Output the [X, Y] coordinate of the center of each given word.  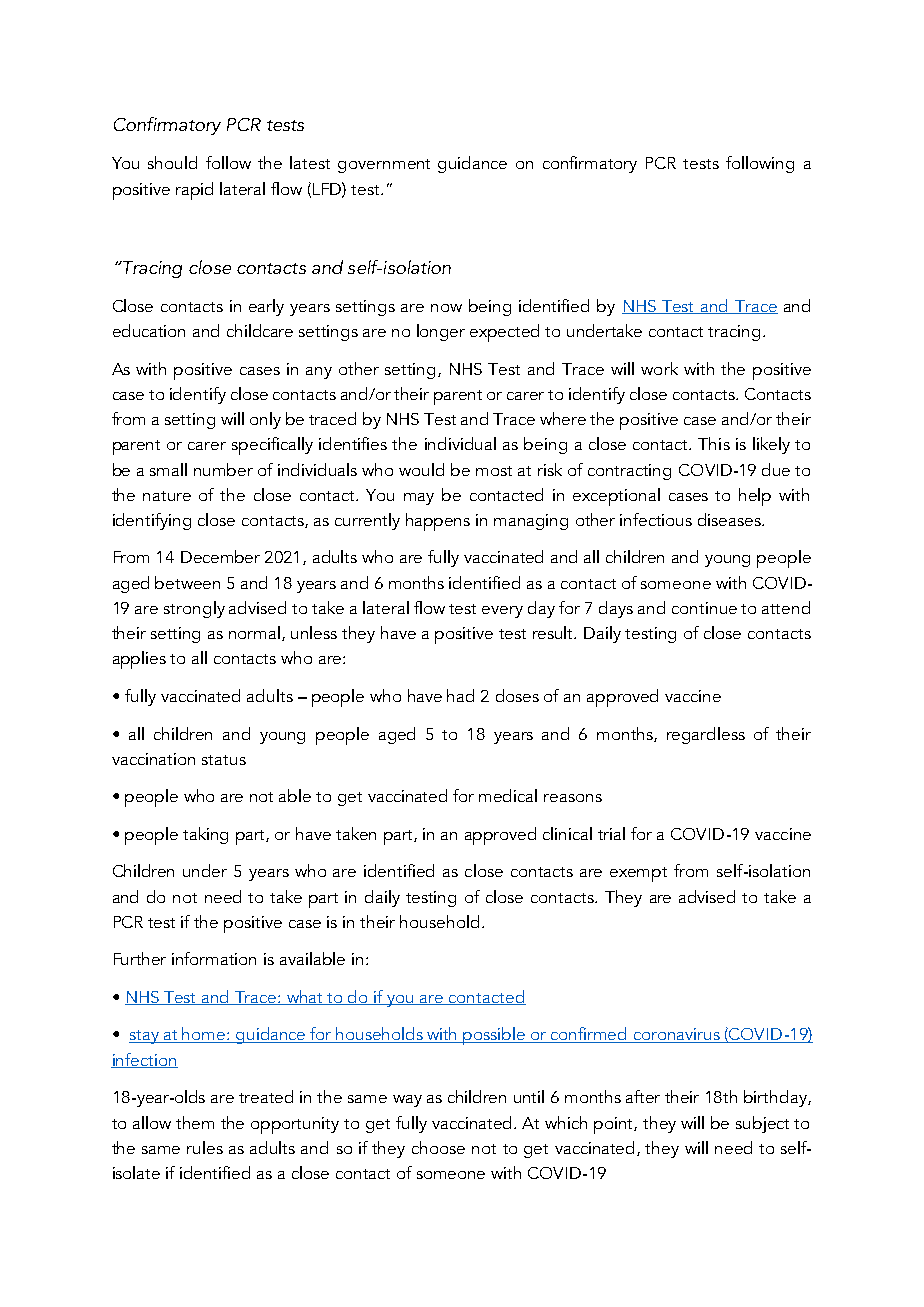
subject [762, 1124]
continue [704, 608]
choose [438, 1147]
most [494, 471]
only [265, 420]
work [659, 368]
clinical [567, 833]
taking [205, 835]
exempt [638, 874]
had [460, 695]
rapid [194, 191]
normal [256, 633]
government [384, 166]
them [195, 1122]
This [714, 443]
